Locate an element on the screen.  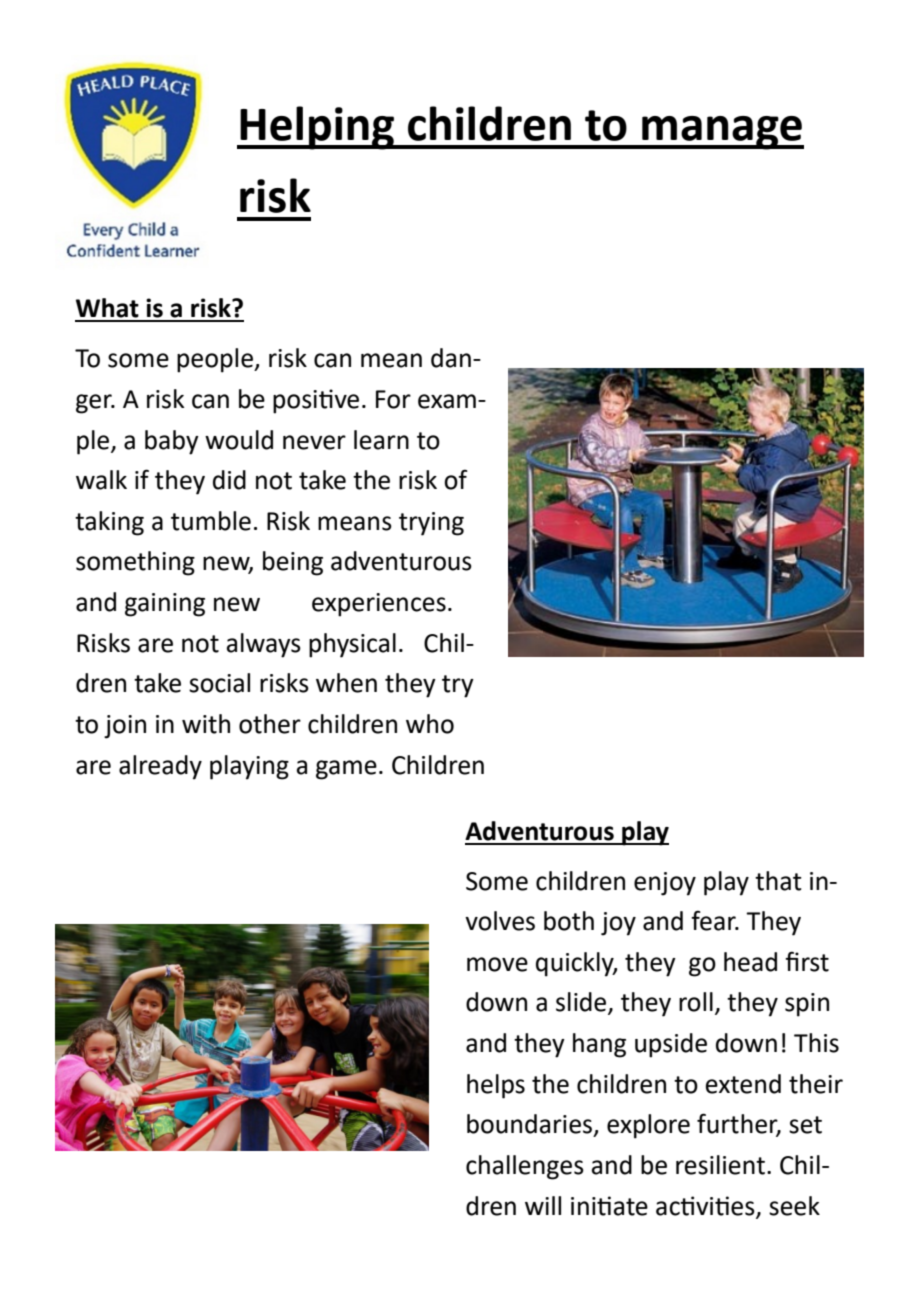
challenges is located at coordinates (525, 1167).
